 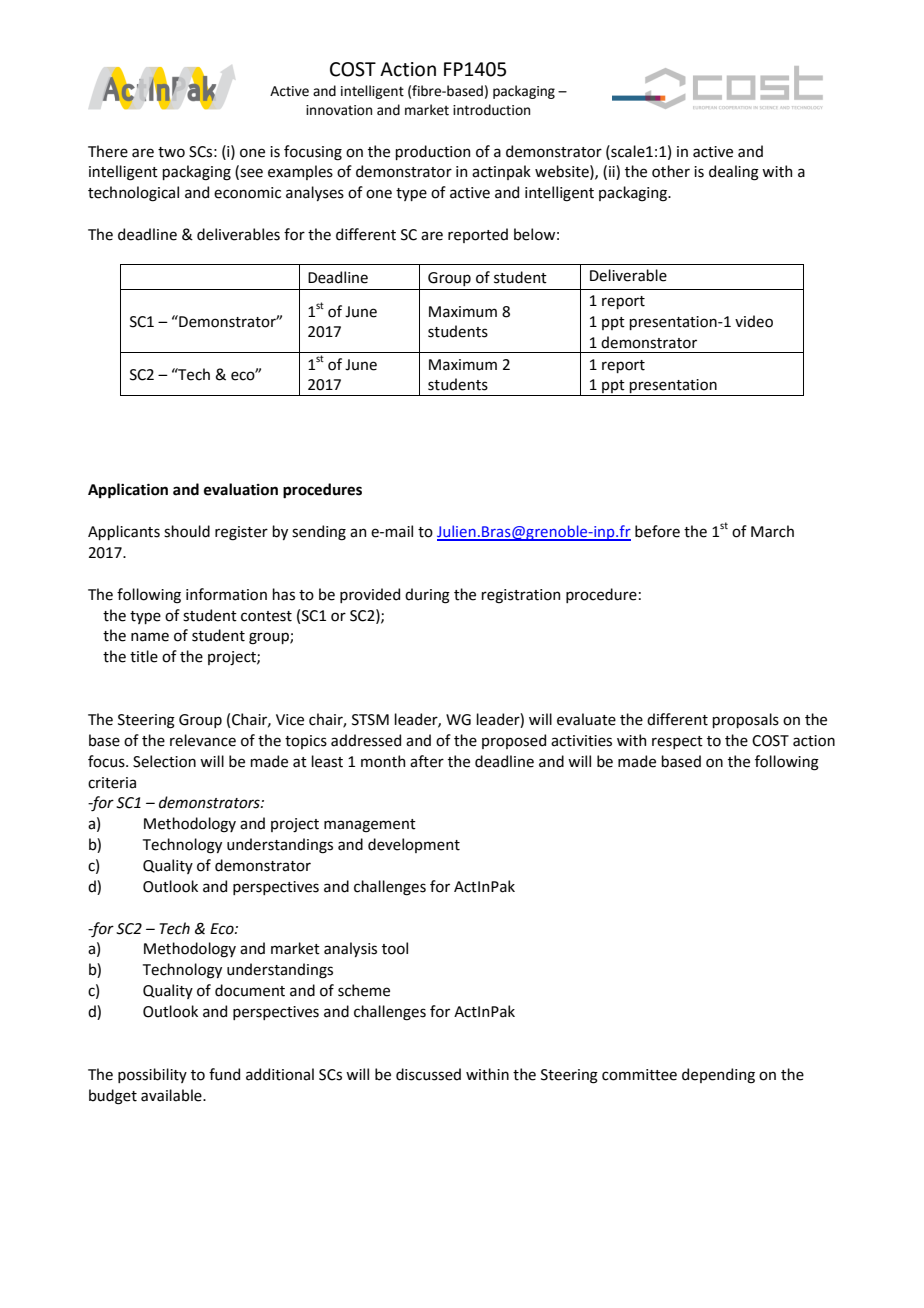 What do you see at coordinates (432, 152) in the screenshot?
I see `production` at bounding box center [432, 152].
